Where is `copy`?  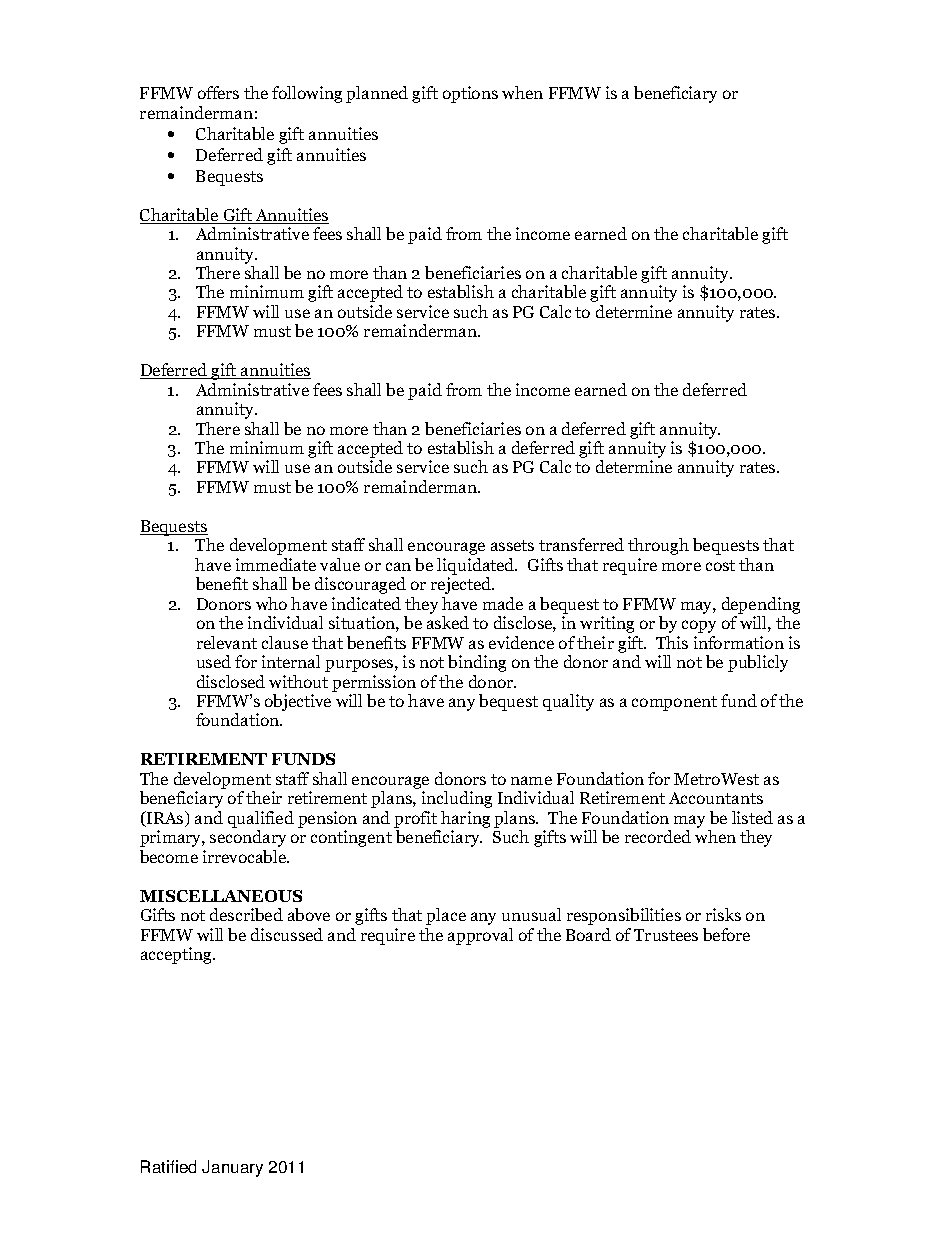 copy is located at coordinates (699, 626).
